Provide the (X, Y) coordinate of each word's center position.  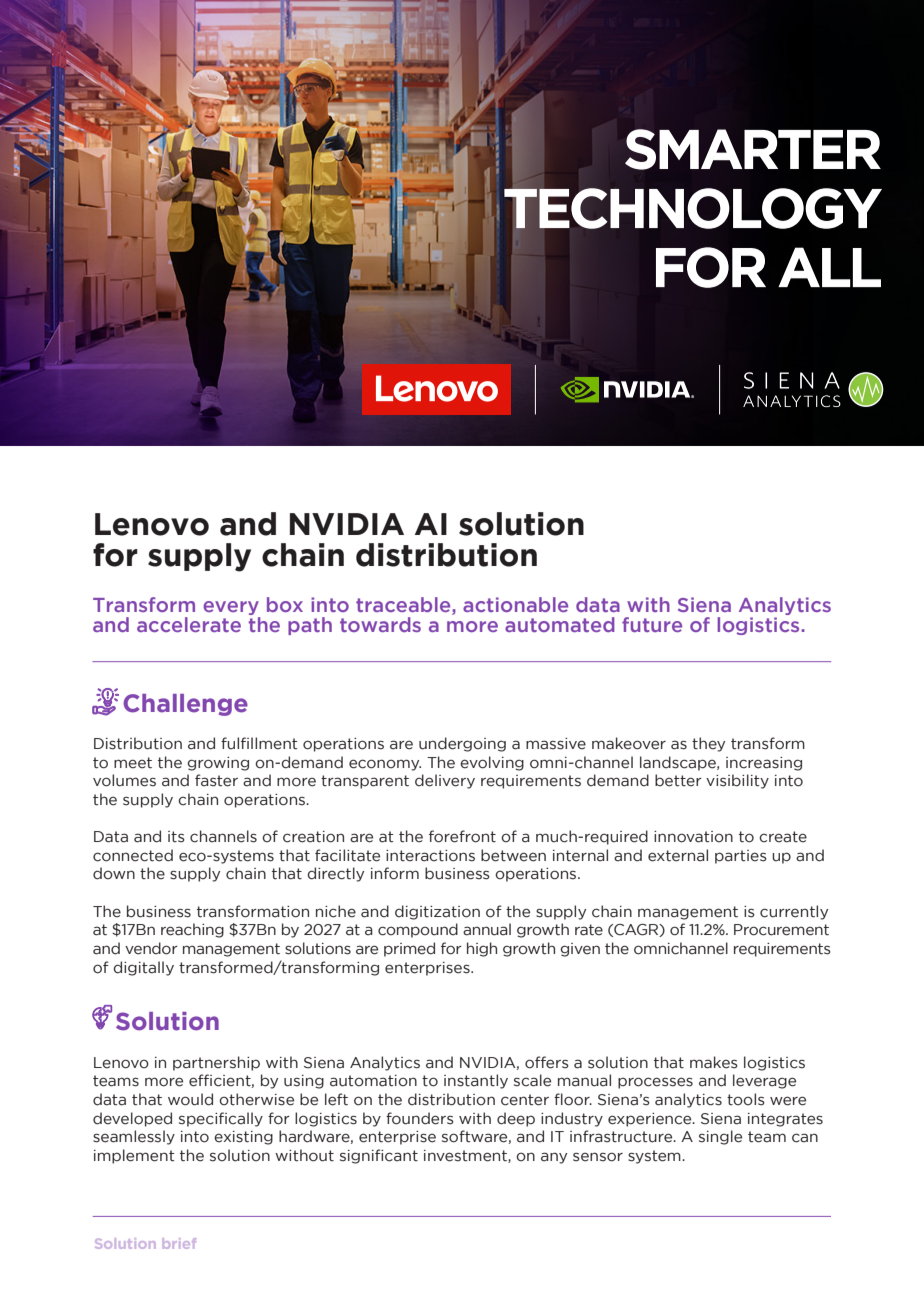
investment (466, 1156)
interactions (430, 856)
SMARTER (753, 149)
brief (179, 1243)
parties (741, 857)
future (652, 624)
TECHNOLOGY (693, 208)
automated (560, 624)
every (231, 609)
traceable (404, 606)
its (176, 837)
